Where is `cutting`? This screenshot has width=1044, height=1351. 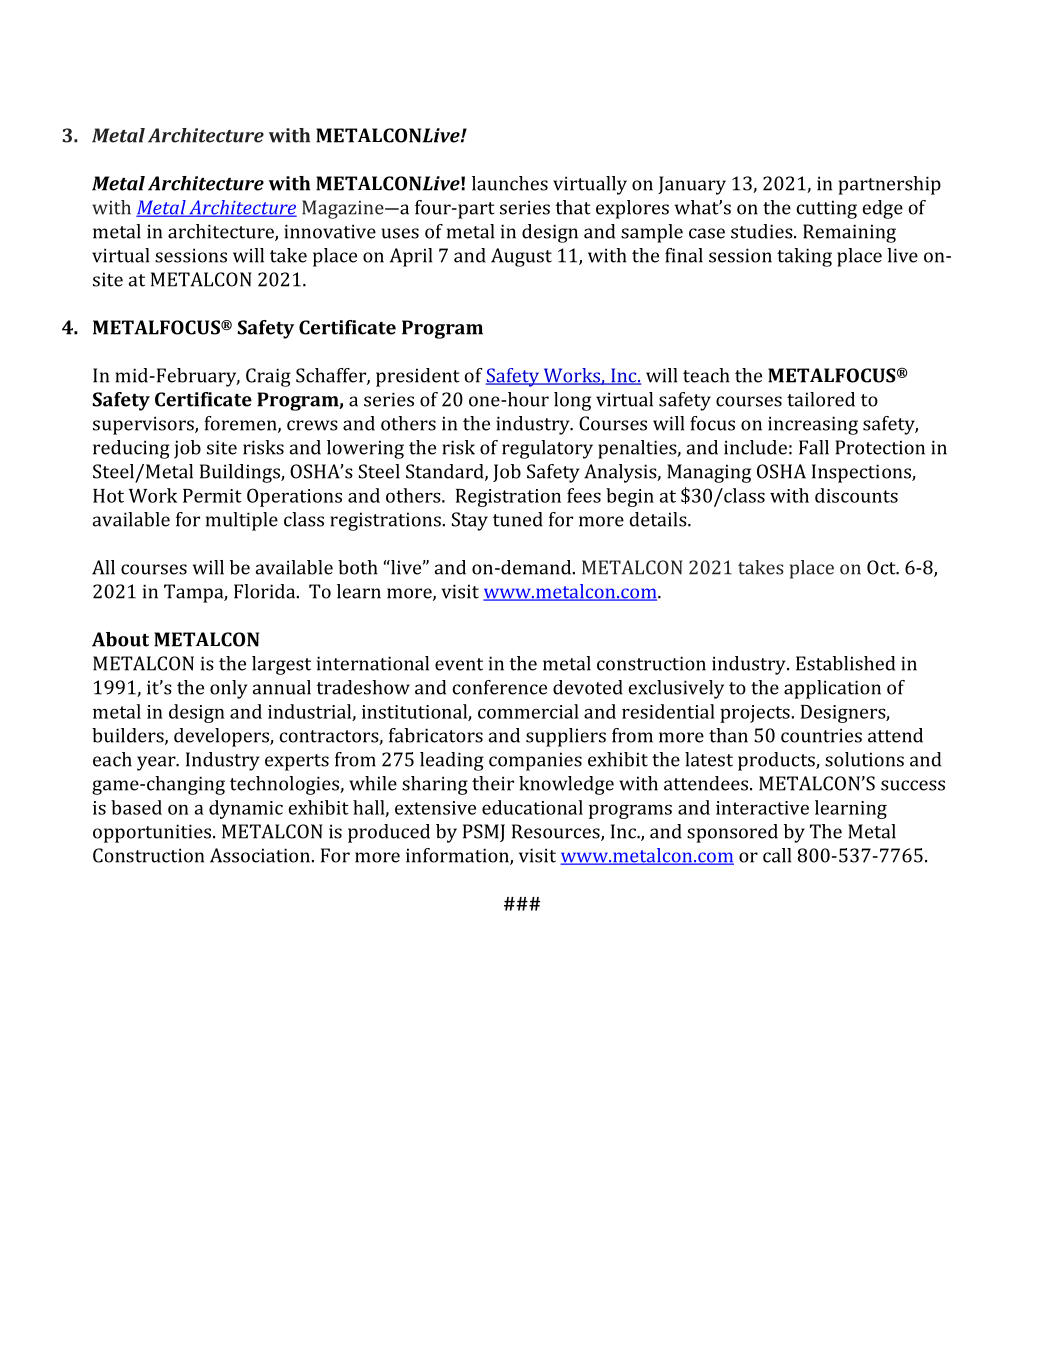
cutting is located at coordinates (827, 209).
